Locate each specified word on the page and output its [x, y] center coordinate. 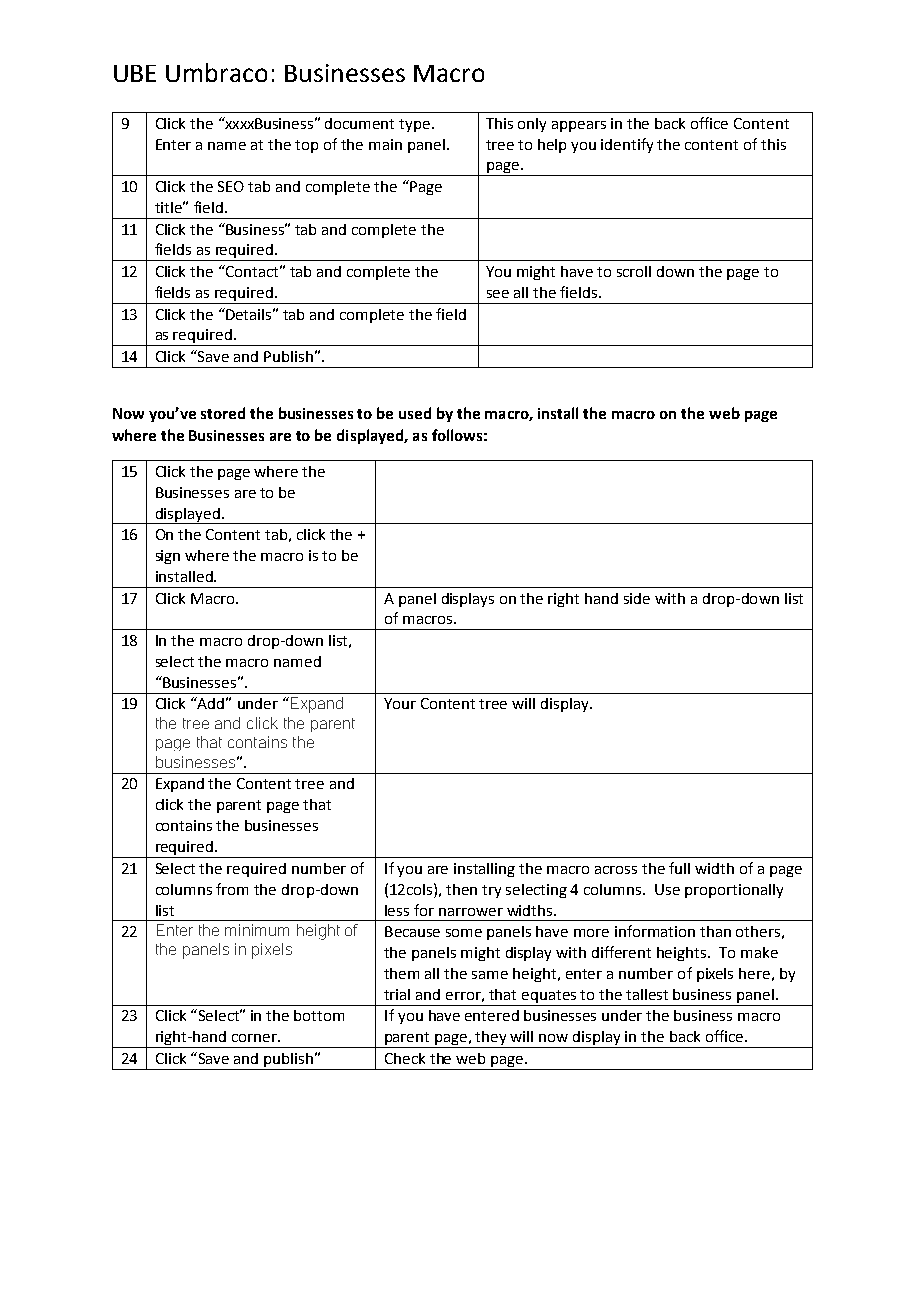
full [679, 868]
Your [400, 703]
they [492, 1039]
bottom [319, 1015]
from [232, 889]
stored [223, 413]
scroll [634, 271]
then [461, 889]
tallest [647, 994]
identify [627, 145]
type [414, 125]
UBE [135, 73]
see [498, 294]
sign [168, 557]
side [637, 598]
